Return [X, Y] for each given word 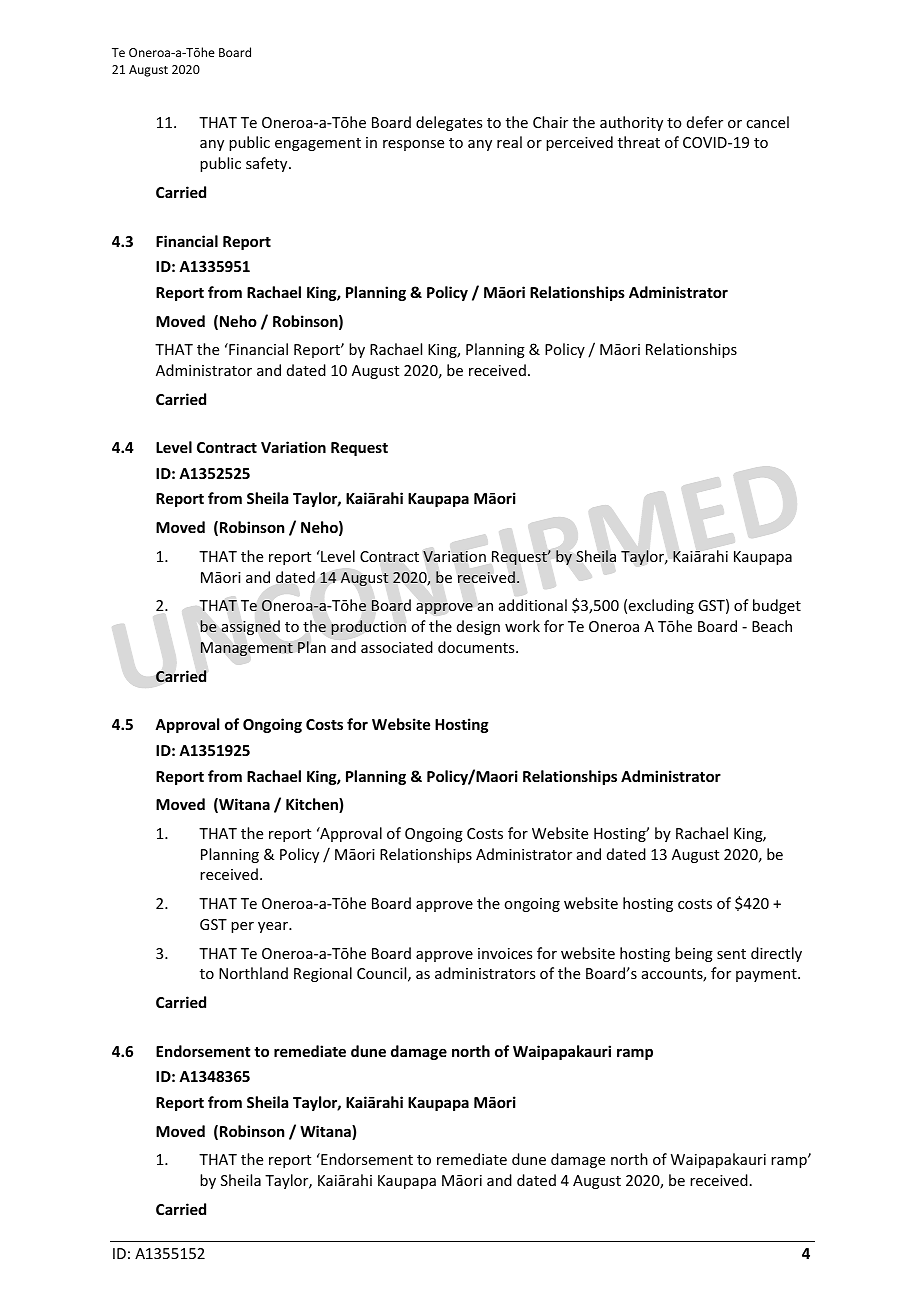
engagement [318, 144]
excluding [661, 606]
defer [705, 122]
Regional [323, 974]
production [368, 627]
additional [533, 605]
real [509, 142]
